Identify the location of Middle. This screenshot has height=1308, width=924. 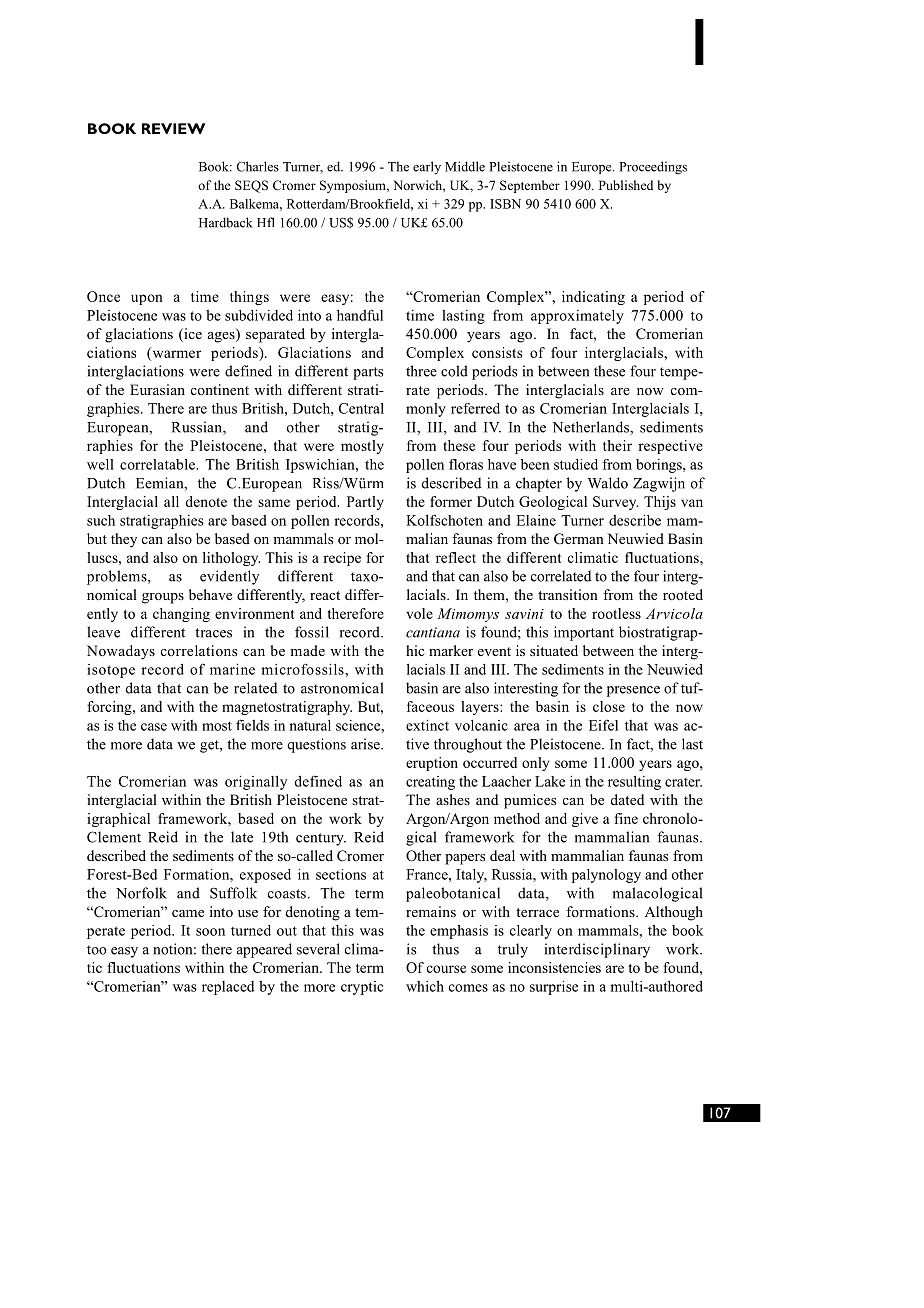
(465, 166).
